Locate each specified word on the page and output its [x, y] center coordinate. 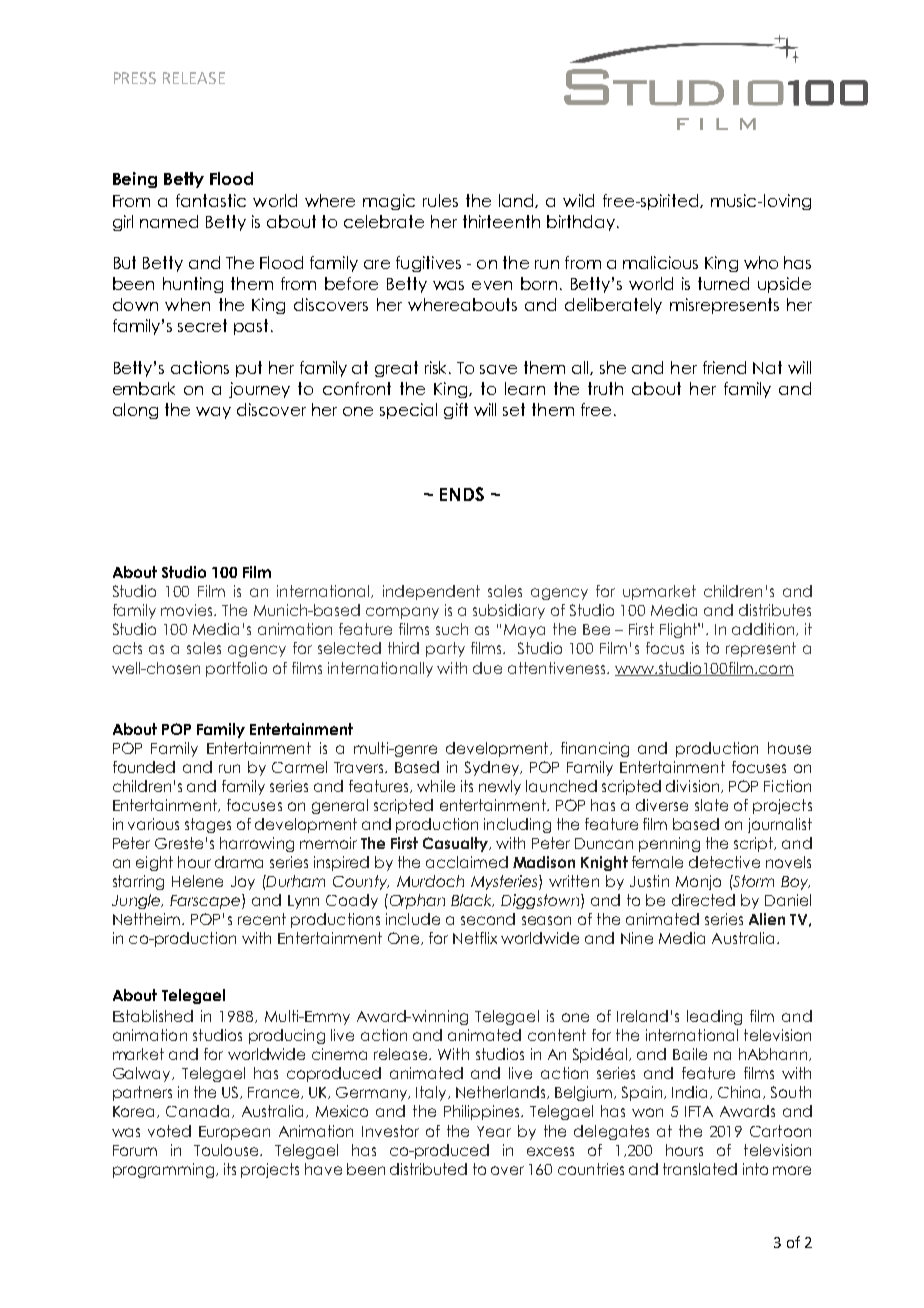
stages [208, 825]
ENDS [462, 494]
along [135, 411]
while [436, 786]
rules [440, 200]
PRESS [135, 78]
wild [578, 200]
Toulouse [227, 1150]
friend [724, 367]
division [694, 786]
